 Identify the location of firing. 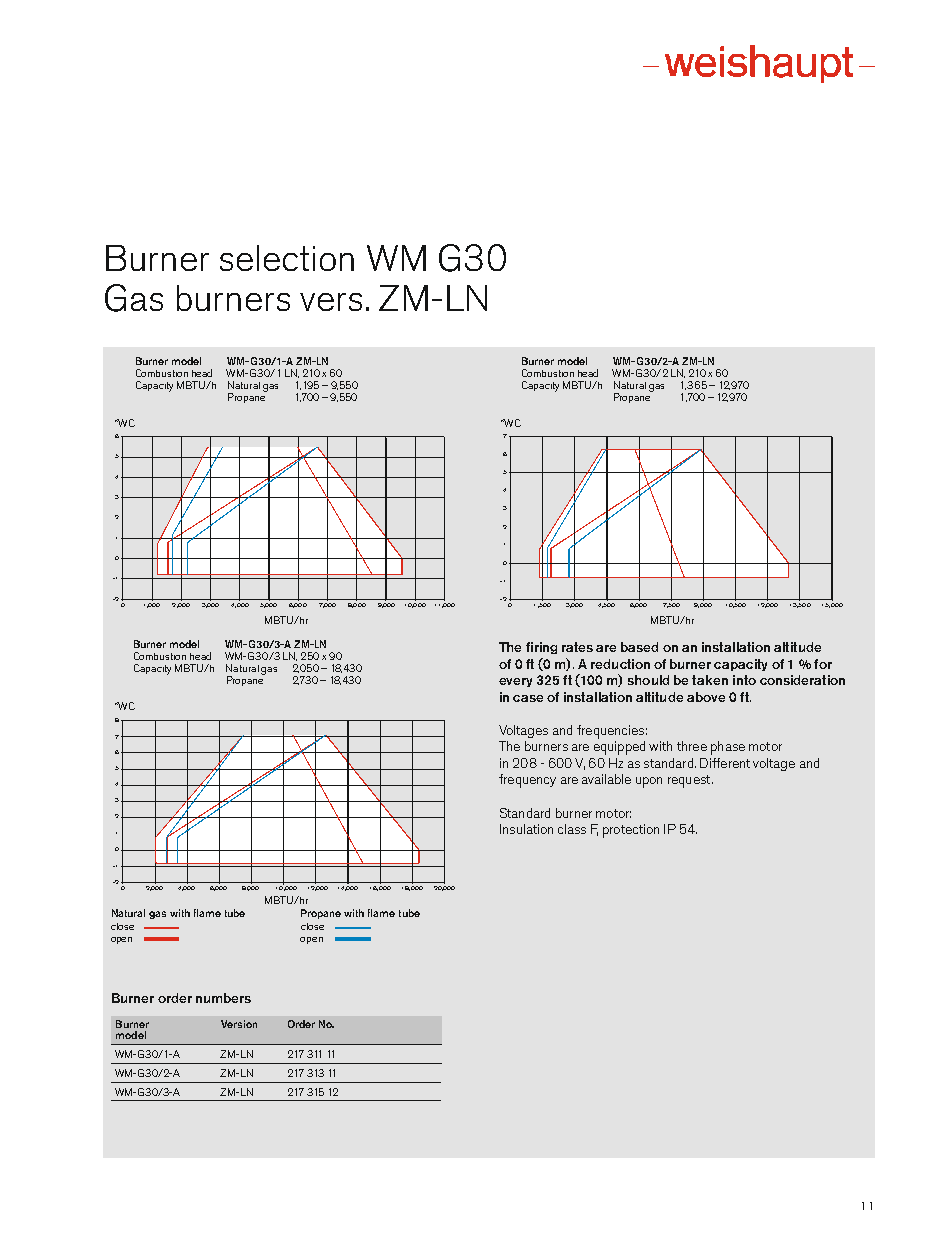
(541, 648).
